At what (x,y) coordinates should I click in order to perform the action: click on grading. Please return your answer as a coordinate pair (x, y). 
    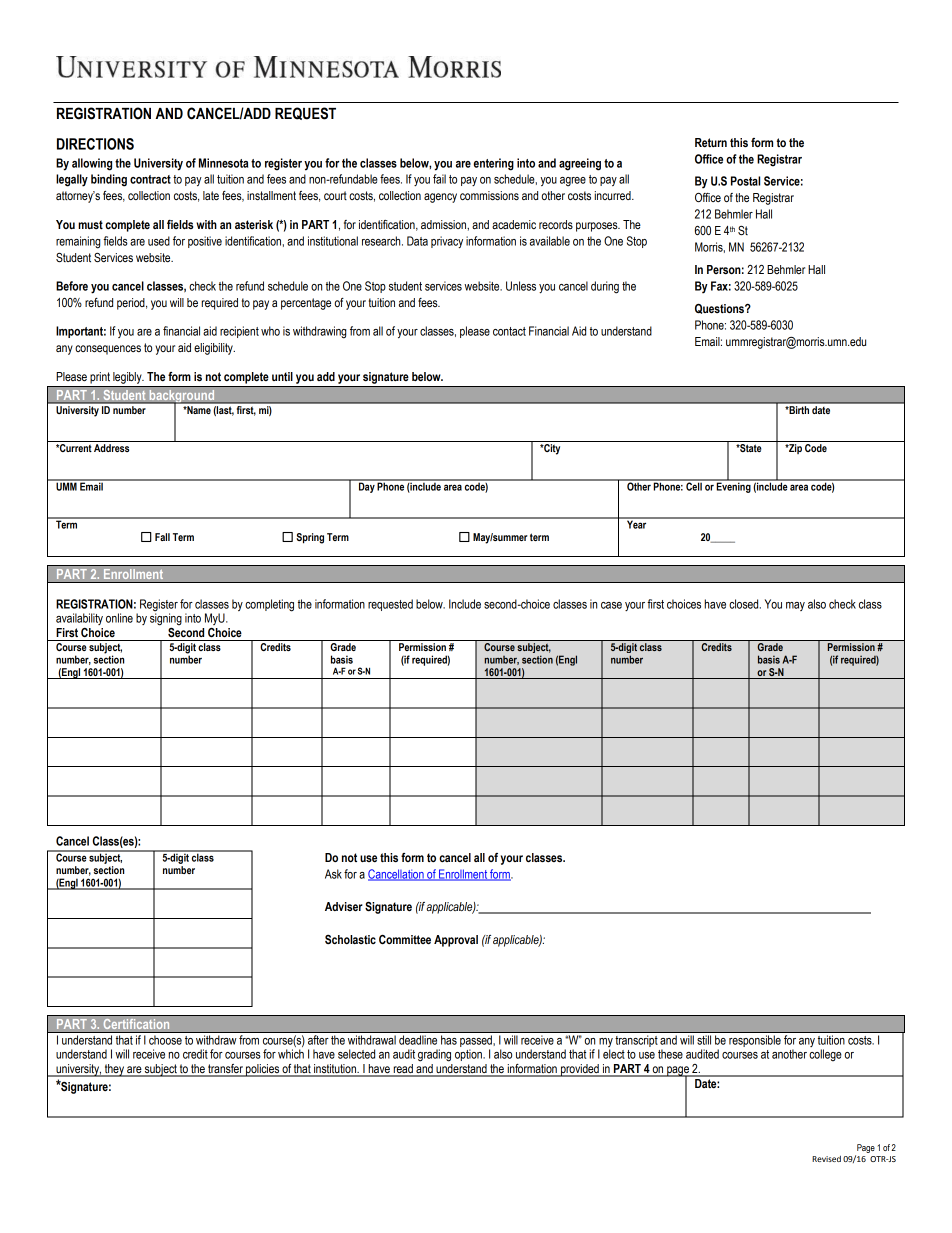
    Looking at the image, I should click on (434, 1055).
